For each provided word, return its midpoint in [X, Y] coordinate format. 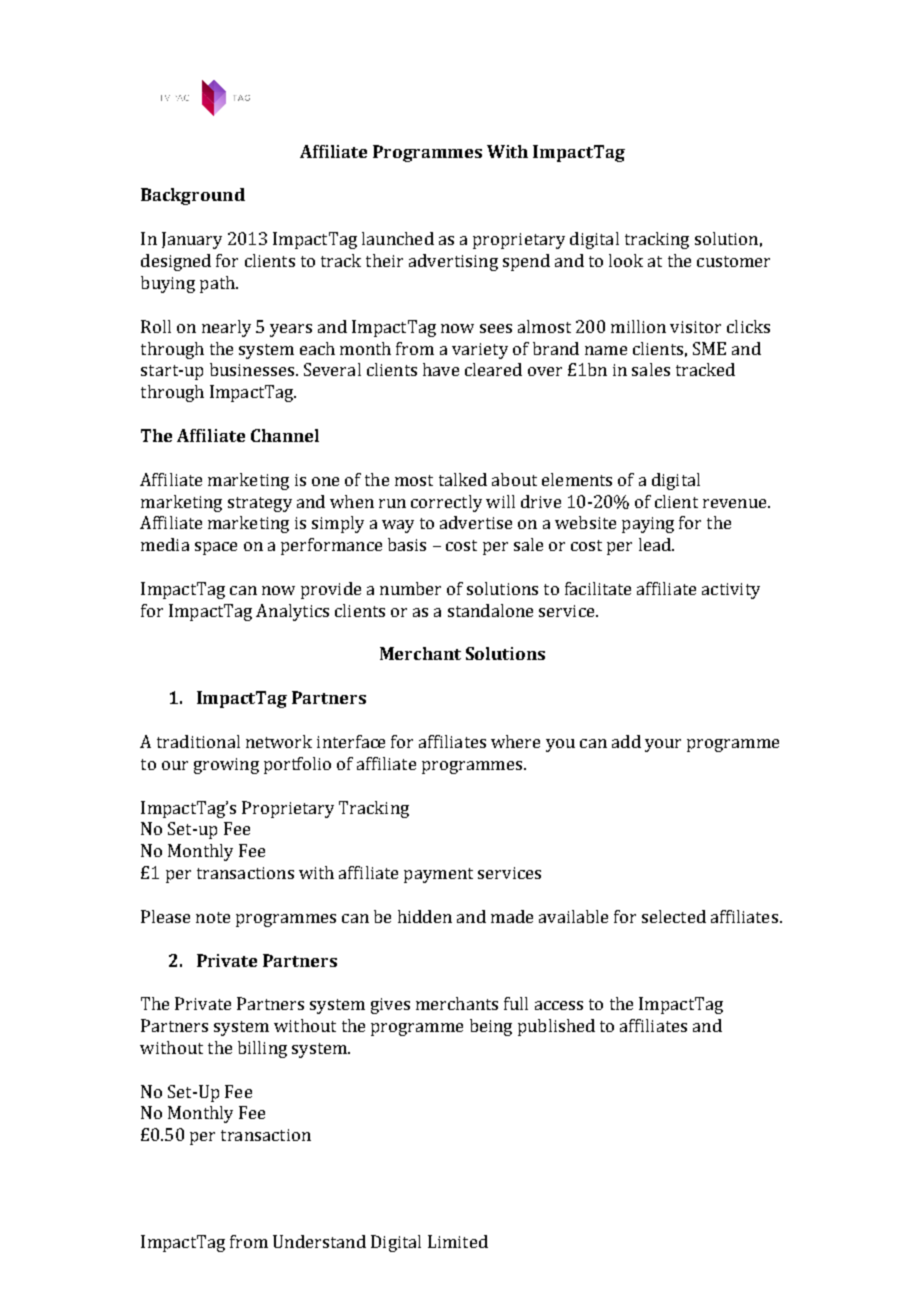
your [663, 745]
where [515, 741]
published [556, 1027]
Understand [319, 1241]
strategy [260, 504]
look [626, 260]
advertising [453, 262]
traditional [198, 741]
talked [463, 479]
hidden [425, 916]
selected [674, 916]
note [213, 917]
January [192, 240]
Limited [458, 1241]
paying [648, 525]
